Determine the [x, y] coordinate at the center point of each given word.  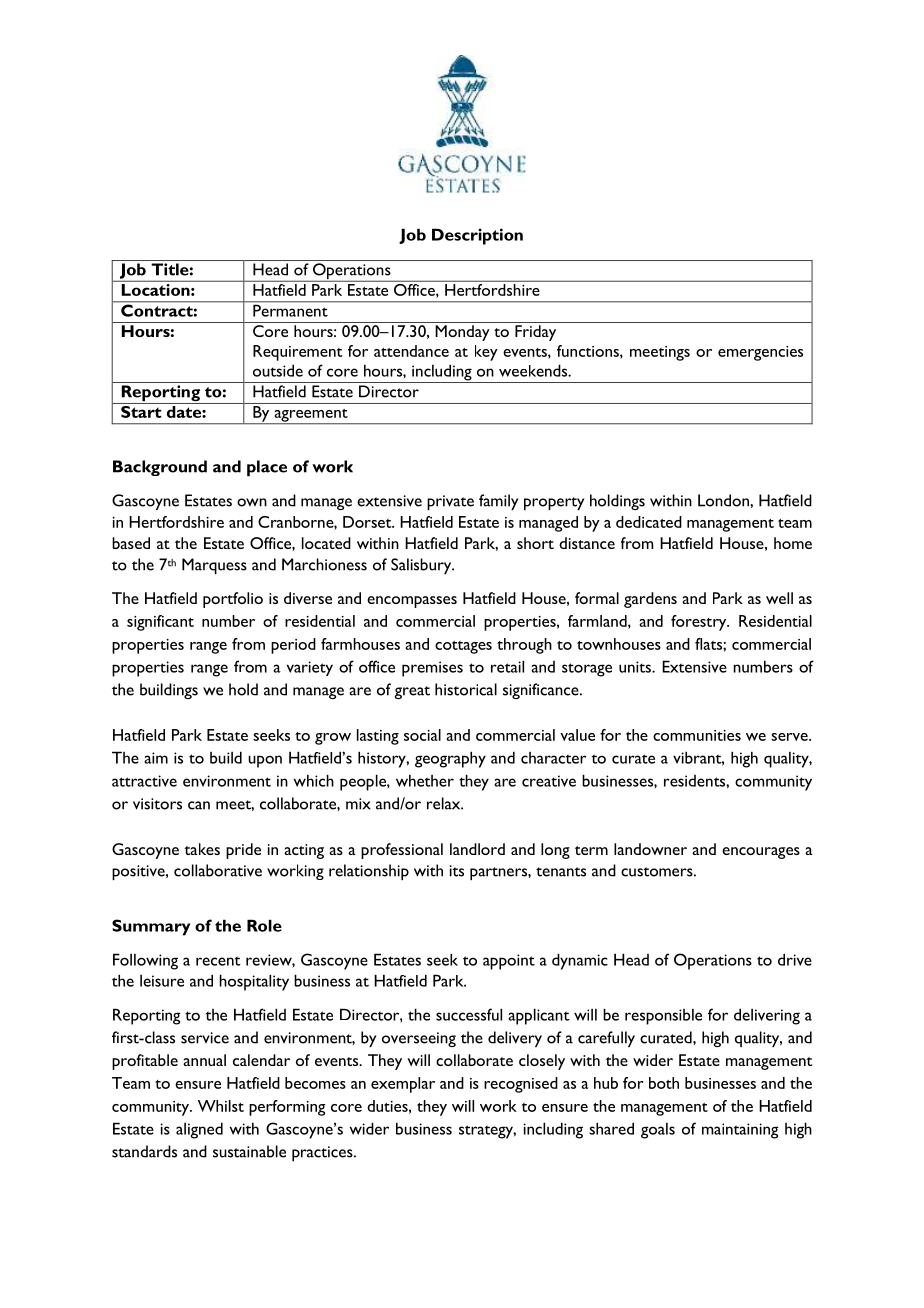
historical [466, 689]
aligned [199, 1130]
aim [156, 758]
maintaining [740, 1131]
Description [477, 236]
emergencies [760, 353]
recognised [521, 1085]
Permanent [290, 309]
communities [697, 735]
